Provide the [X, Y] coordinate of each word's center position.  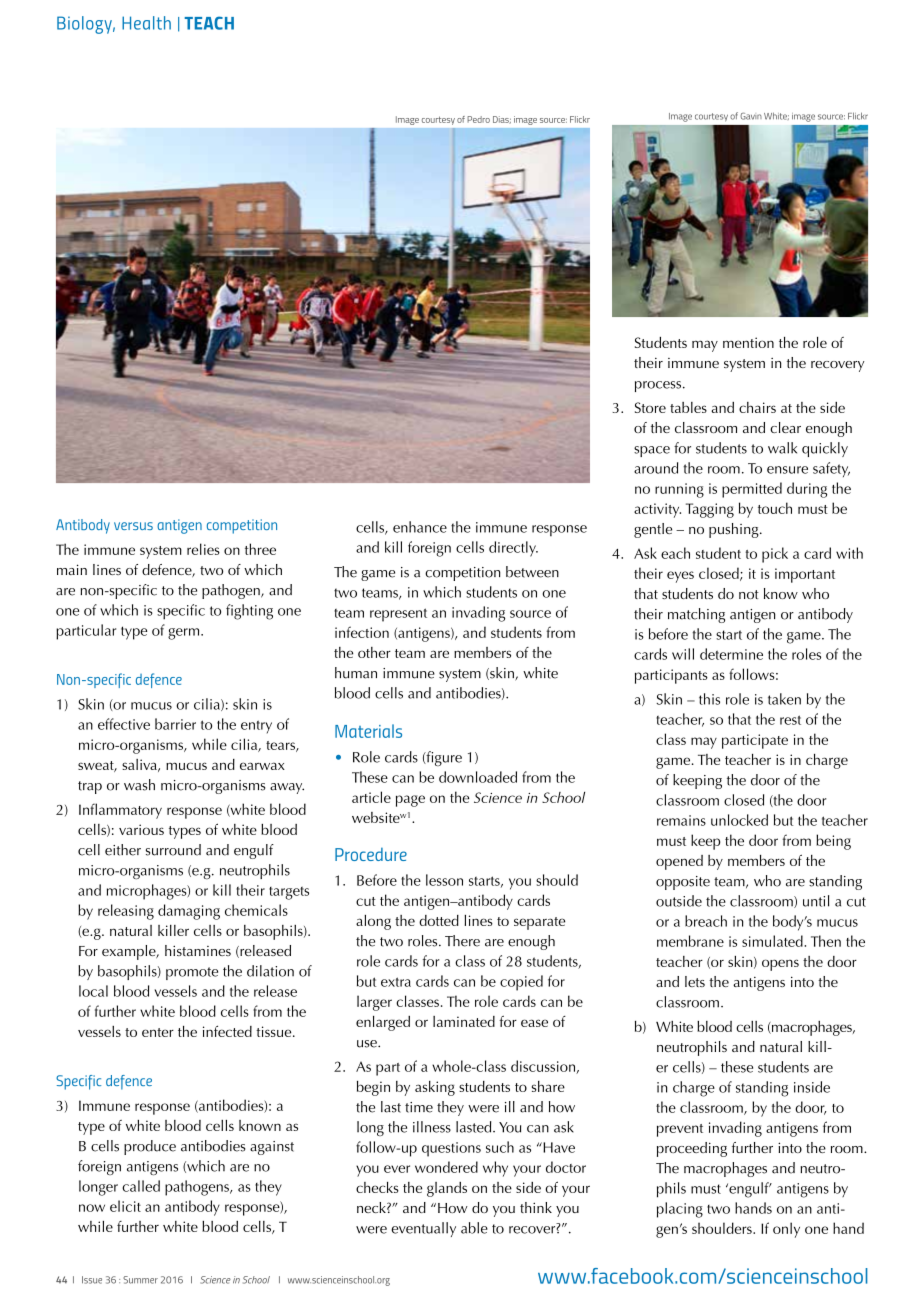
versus [133, 526]
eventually [423, 1229]
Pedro [478, 119]
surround [173, 850]
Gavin [751, 116]
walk [782, 448]
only [786, 1230]
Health [146, 23]
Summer [140, 1280]
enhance [420, 527]
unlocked [739, 820]
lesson [444, 880]
